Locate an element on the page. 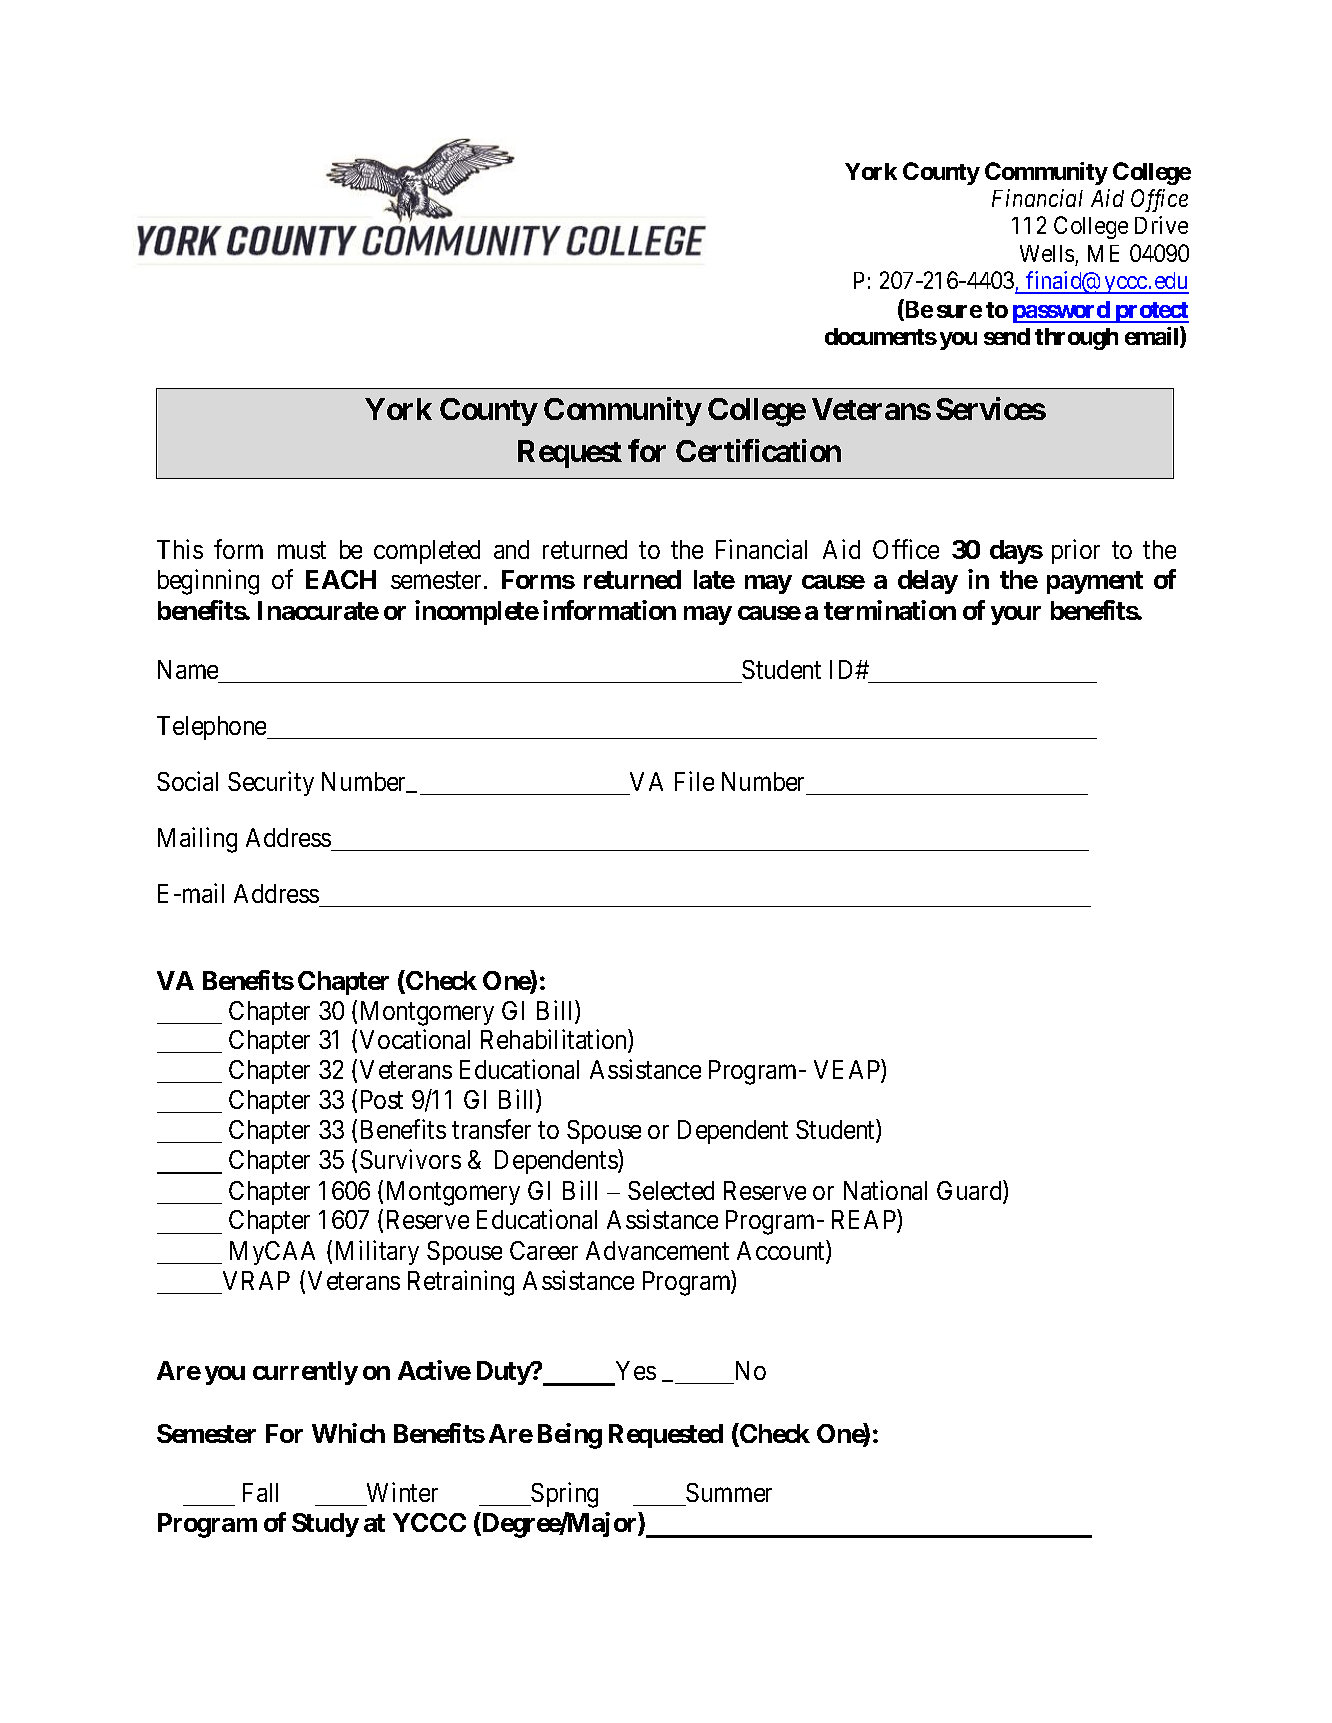  Summer is located at coordinates (729, 1492).
